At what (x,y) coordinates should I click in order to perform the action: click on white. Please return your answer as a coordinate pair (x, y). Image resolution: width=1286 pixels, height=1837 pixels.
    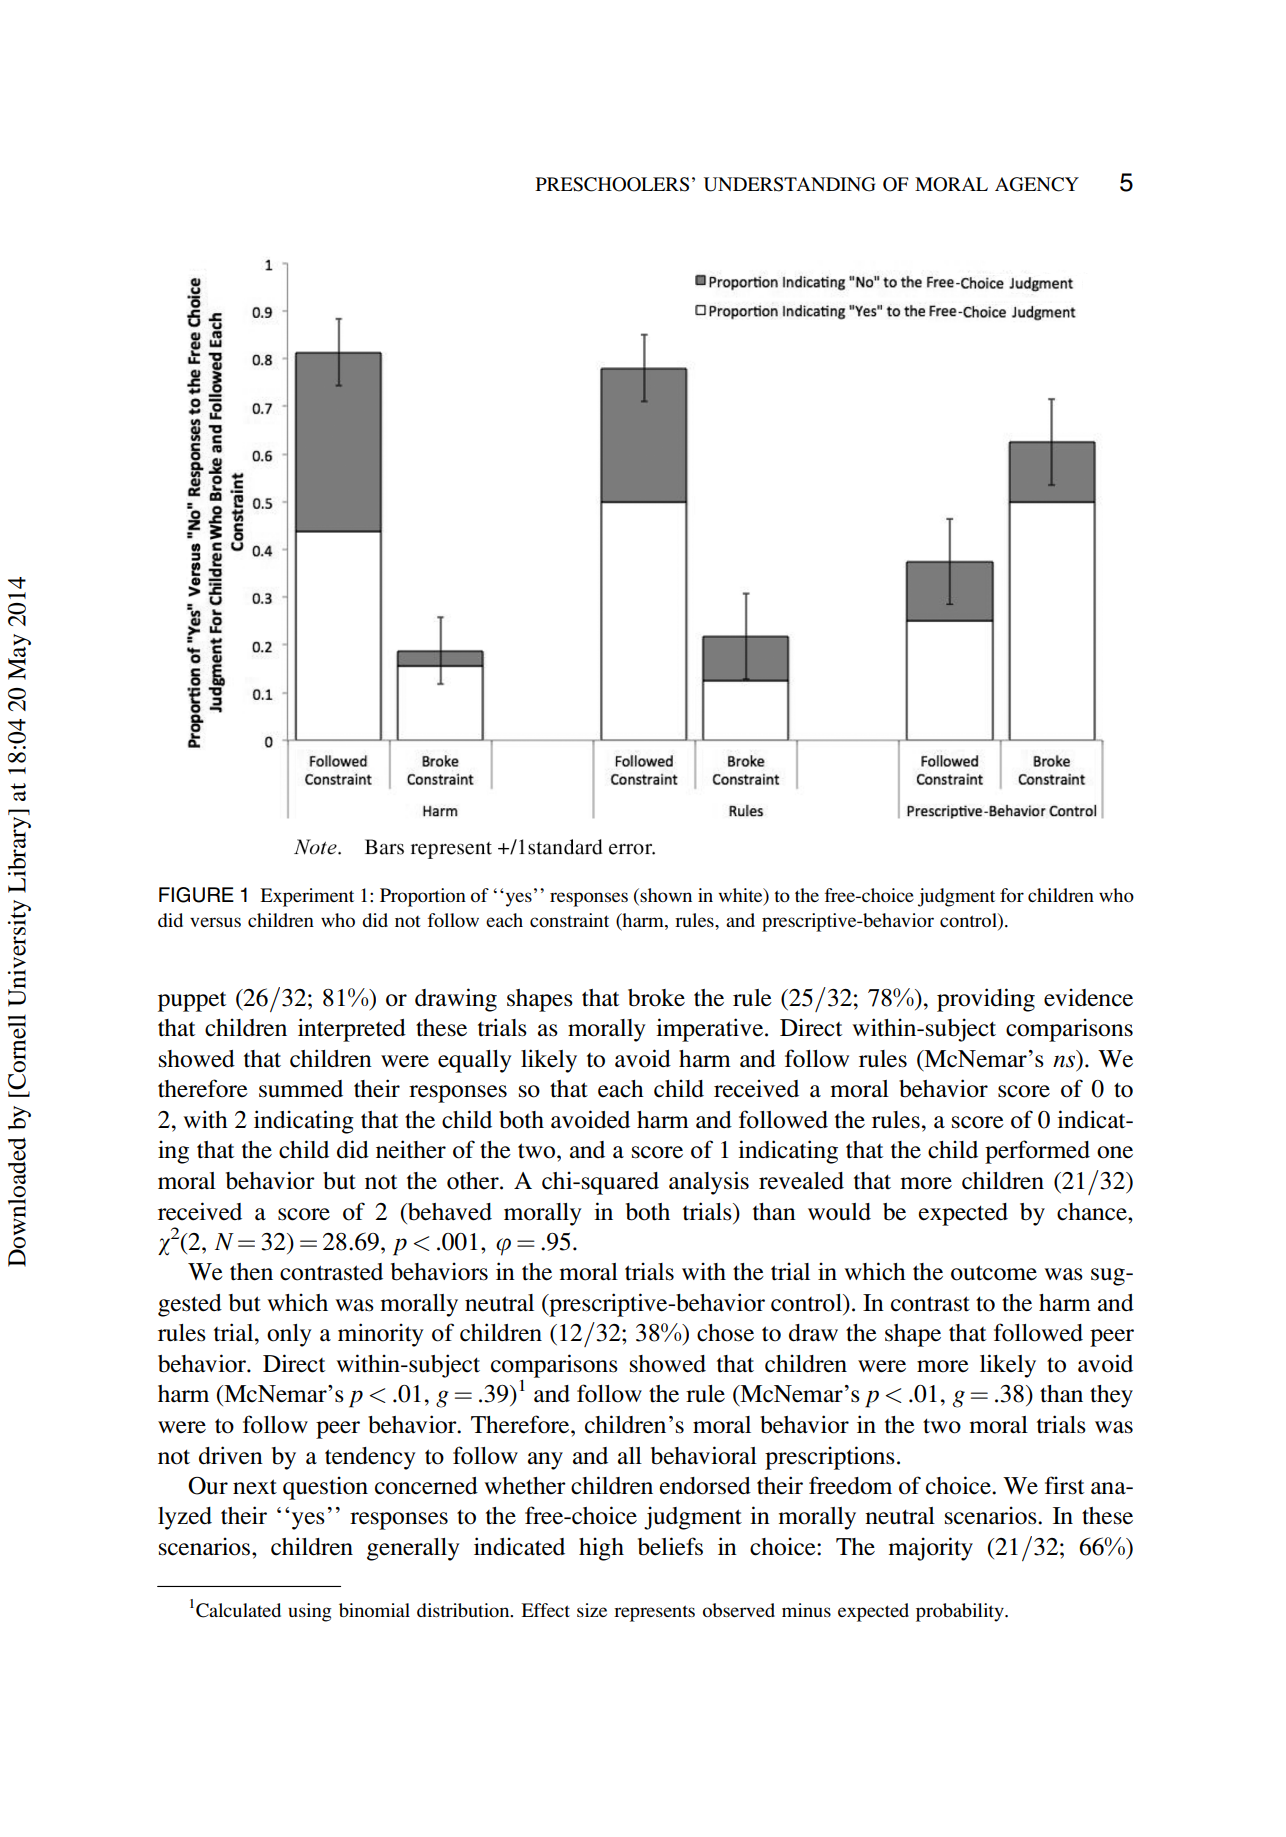
    Looking at the image, I should click on (741, 896).
